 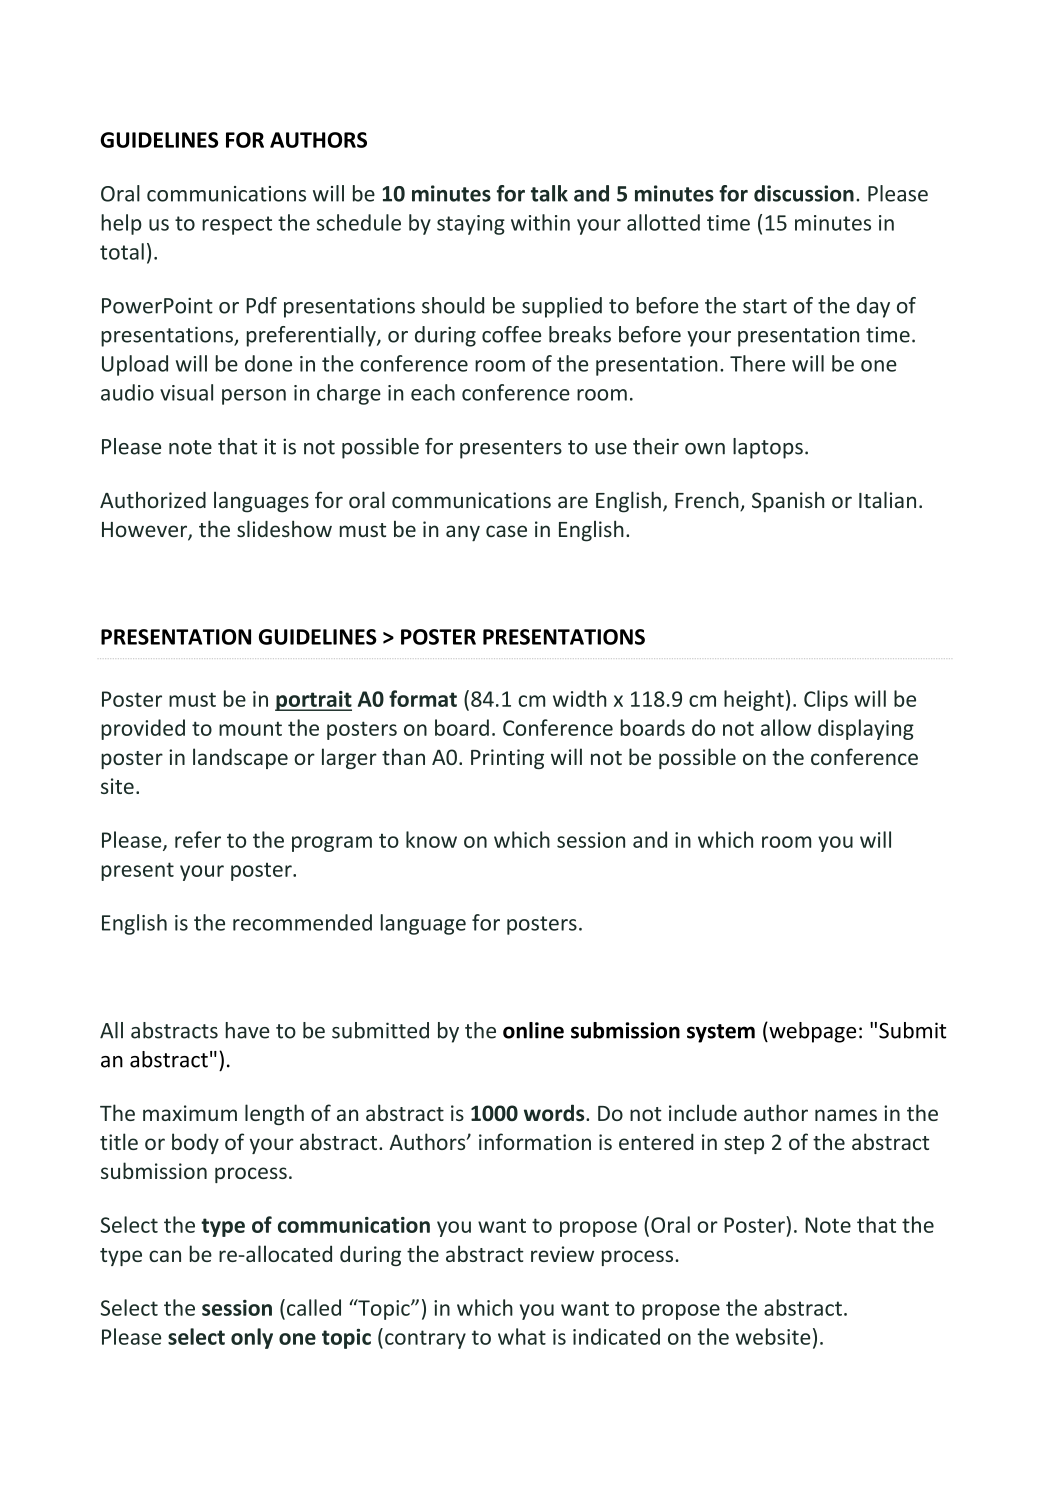 I want to click on only, so click(x=252, y=1338).
